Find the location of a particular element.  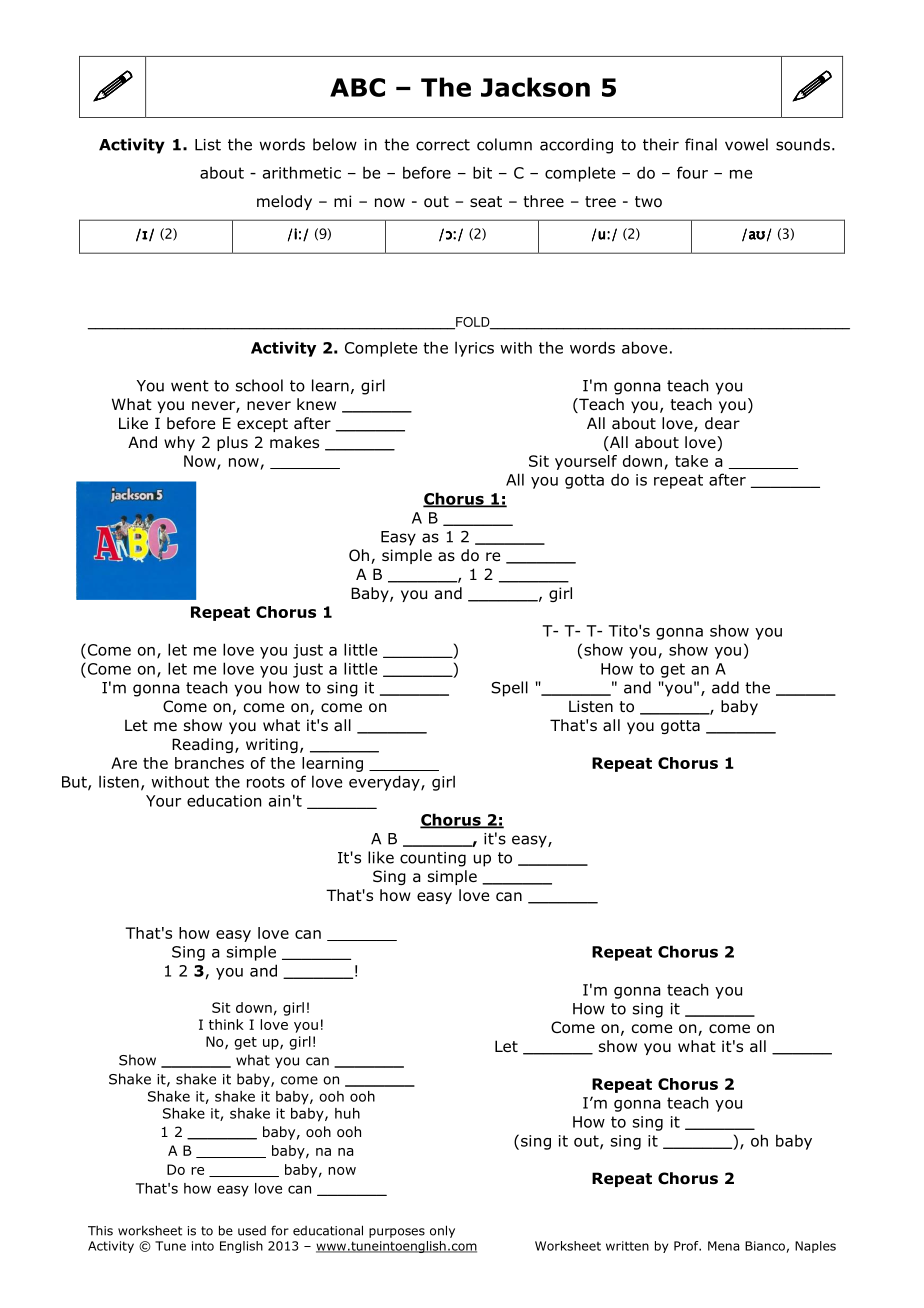

Are is located at coordinates (124, 763).
